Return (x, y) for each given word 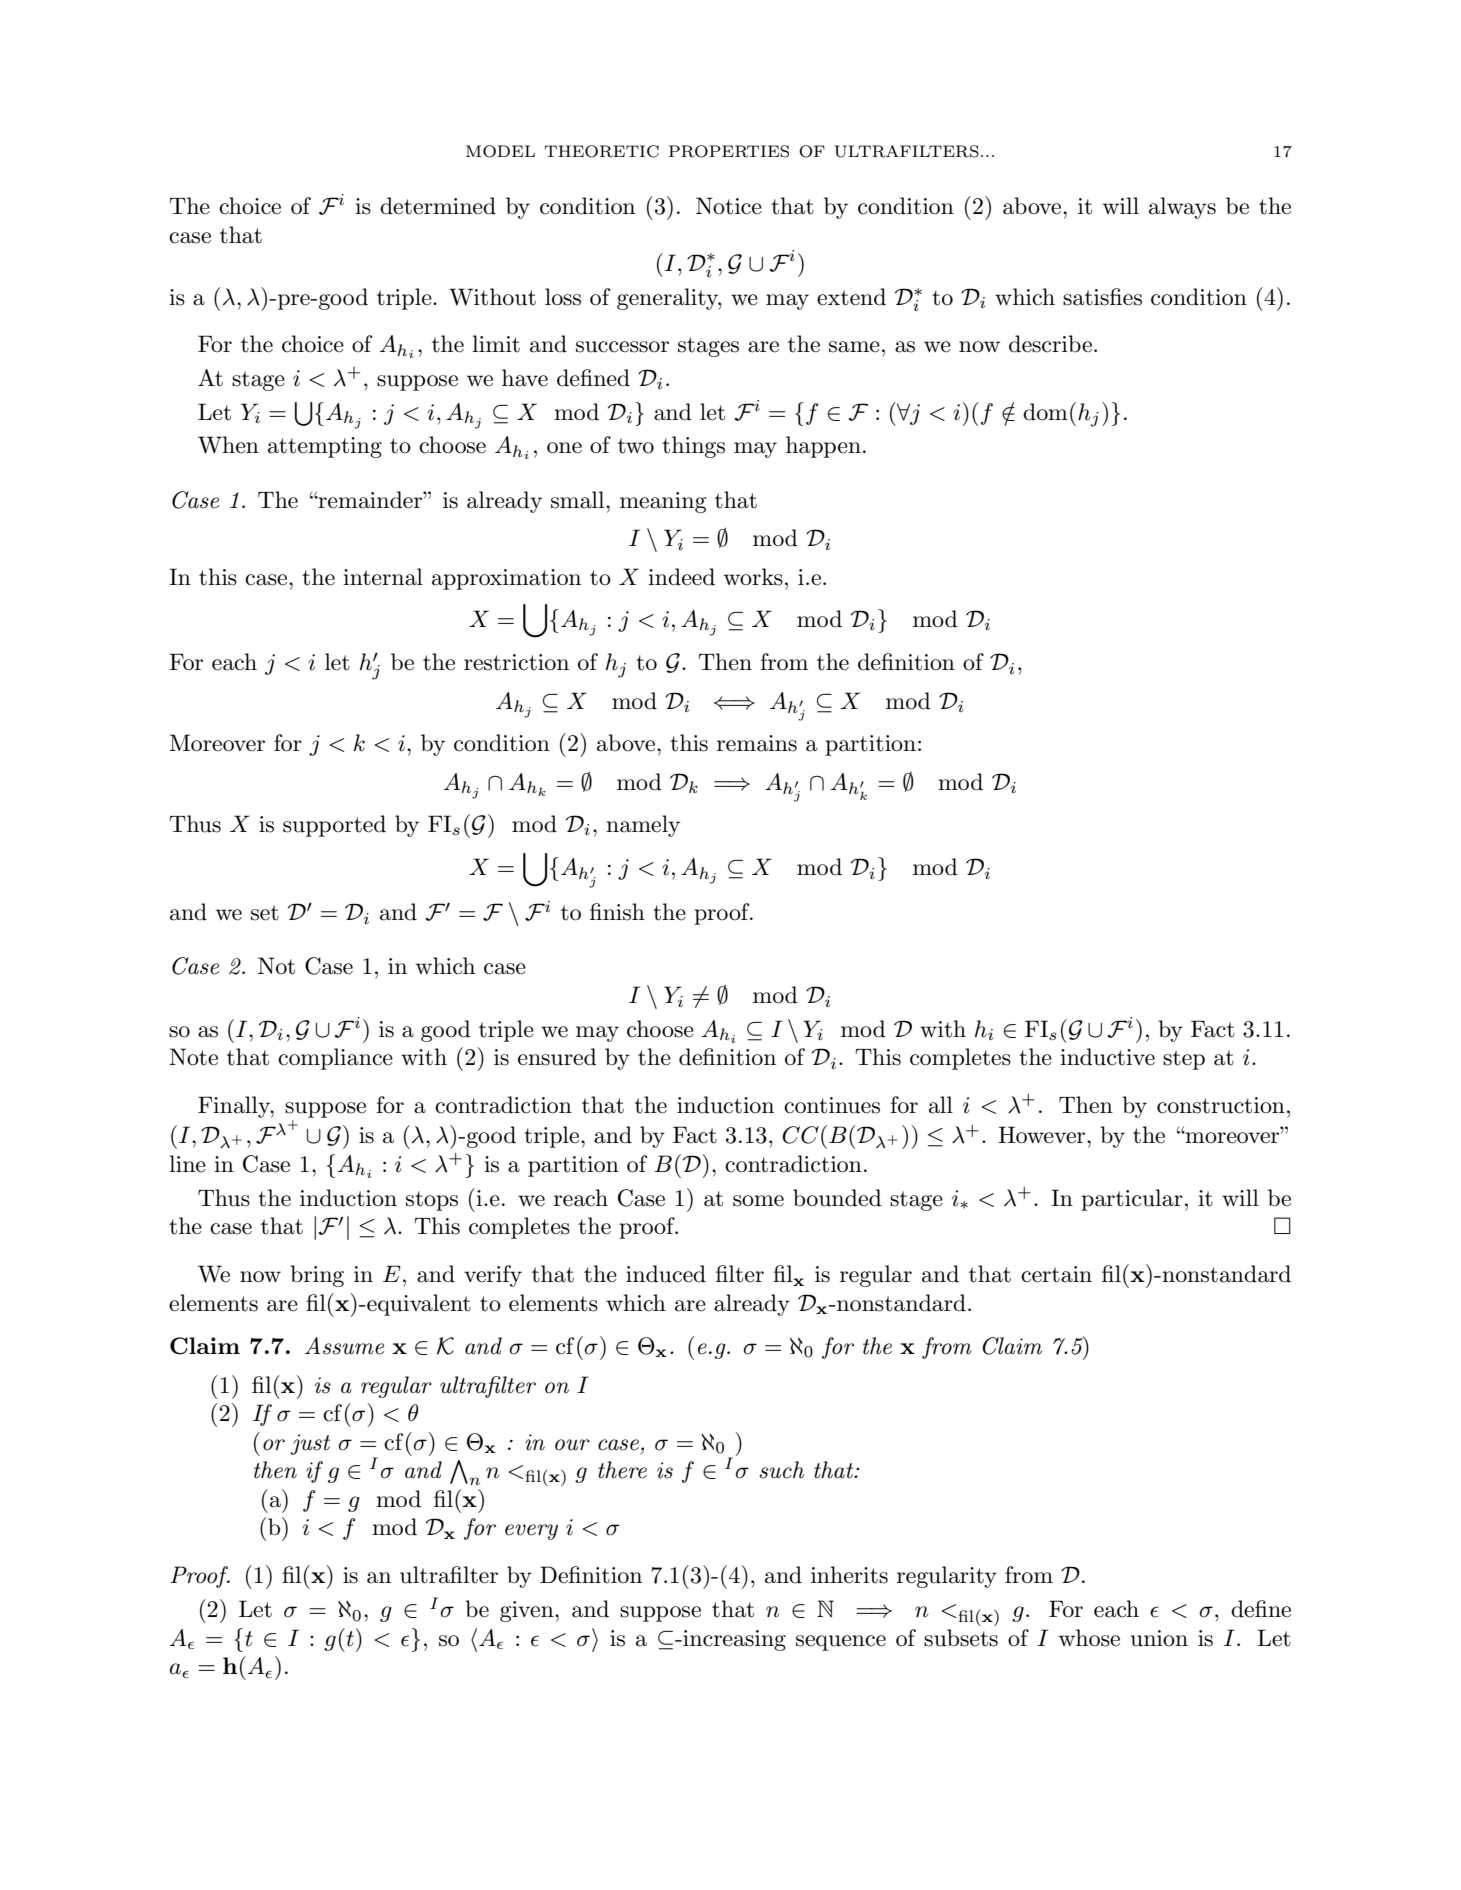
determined (438, 206)
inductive (1107, 1057)
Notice (729, 206)
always (1182, 208)
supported (334, 826)
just (310, 1444)
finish (617, 912)
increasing (733, 1640)
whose (1089, 1638)
